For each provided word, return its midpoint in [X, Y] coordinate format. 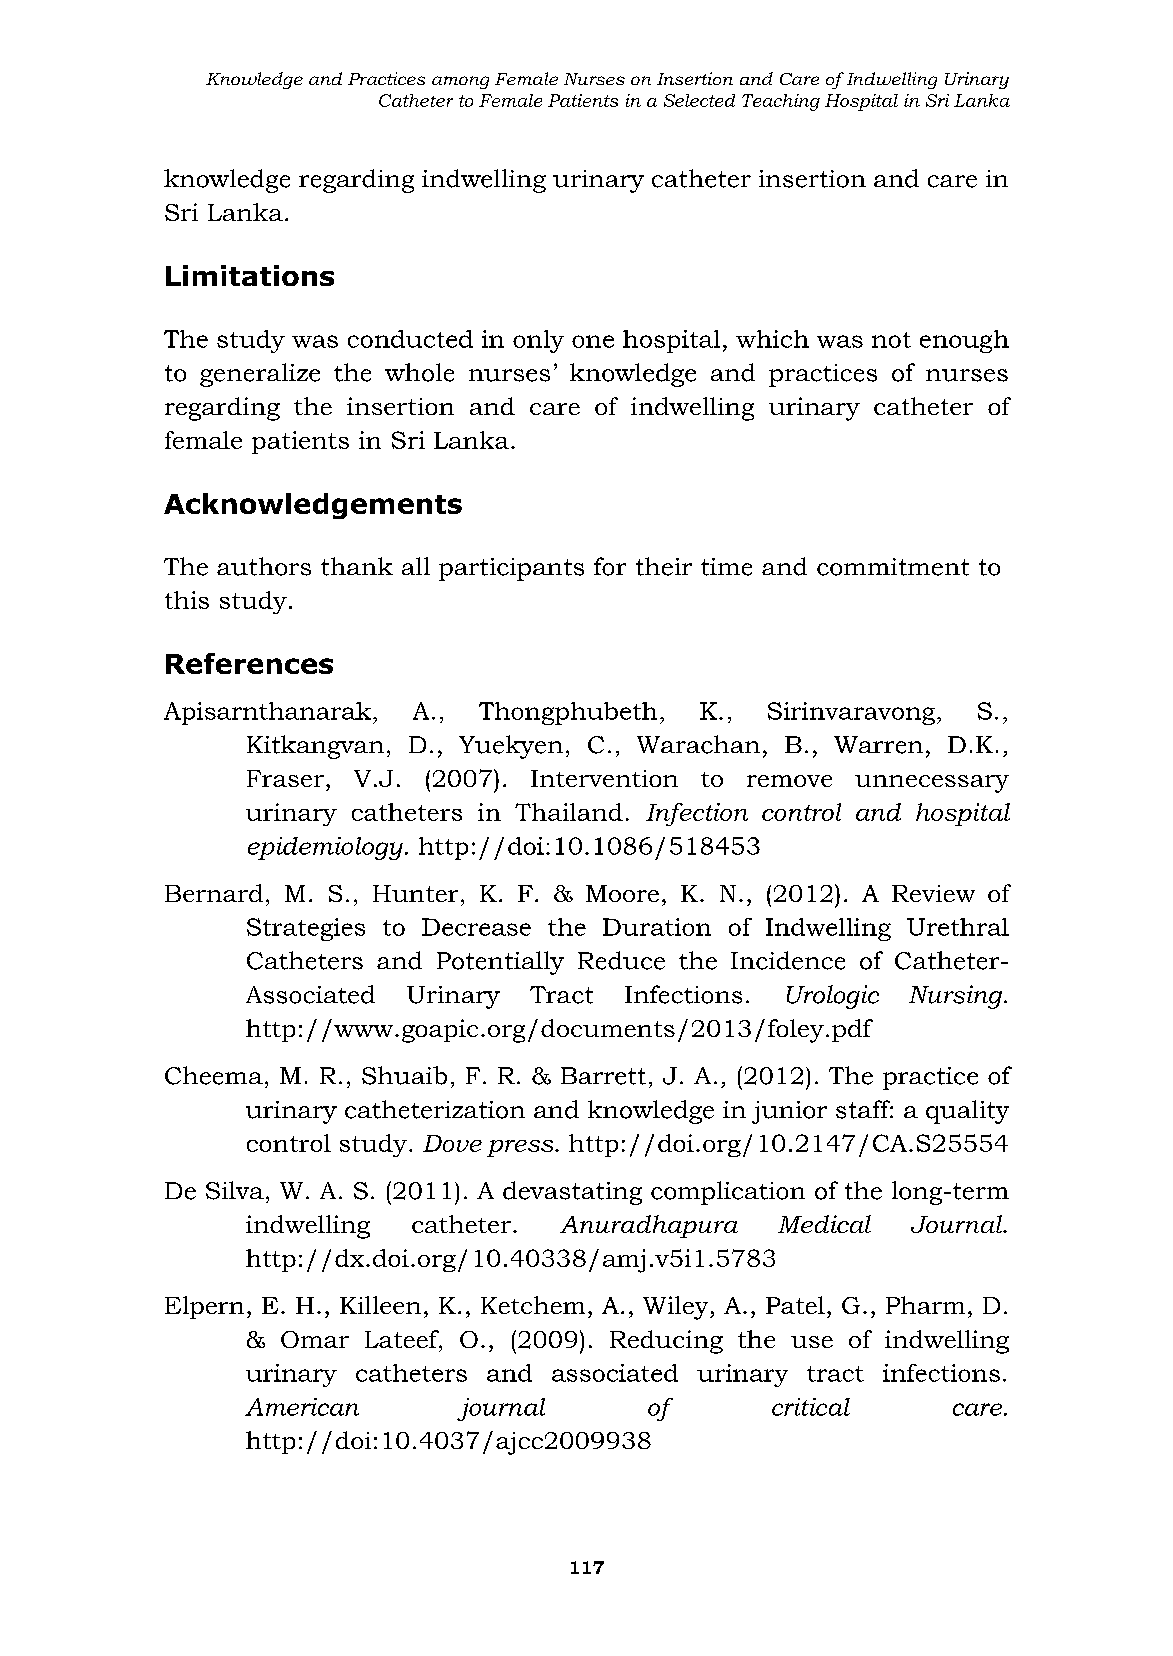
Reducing [666, 1342]
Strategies [306, 929]
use [812, 1342]
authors [264, 566]
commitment [893, 567]
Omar [315, 1339]
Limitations [250, 275]
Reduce [621, 960]
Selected [699, 100]
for [610, 566]
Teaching [781, 102]
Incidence [788, 960]
